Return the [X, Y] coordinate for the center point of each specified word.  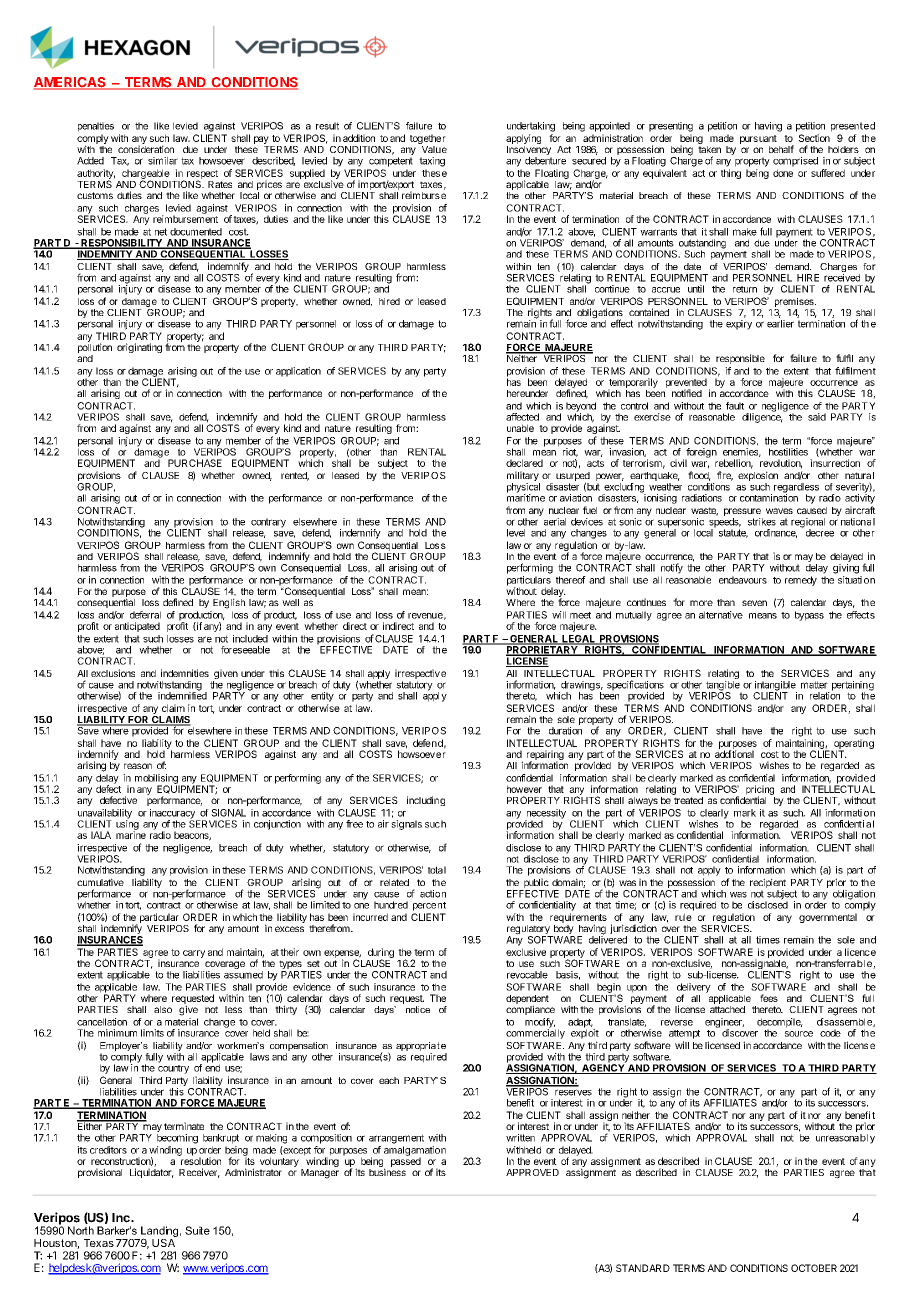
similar [163, 161]
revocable [527, 975]
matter [814, 685]
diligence [762, 417]
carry [194, 954]
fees [769, 998]
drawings [581, 687]
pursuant [758, 139]
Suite [197, 1230]
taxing [432, 162]
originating [139, 348]
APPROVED [532, 1172]
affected [522, 417]
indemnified [182, 695]
